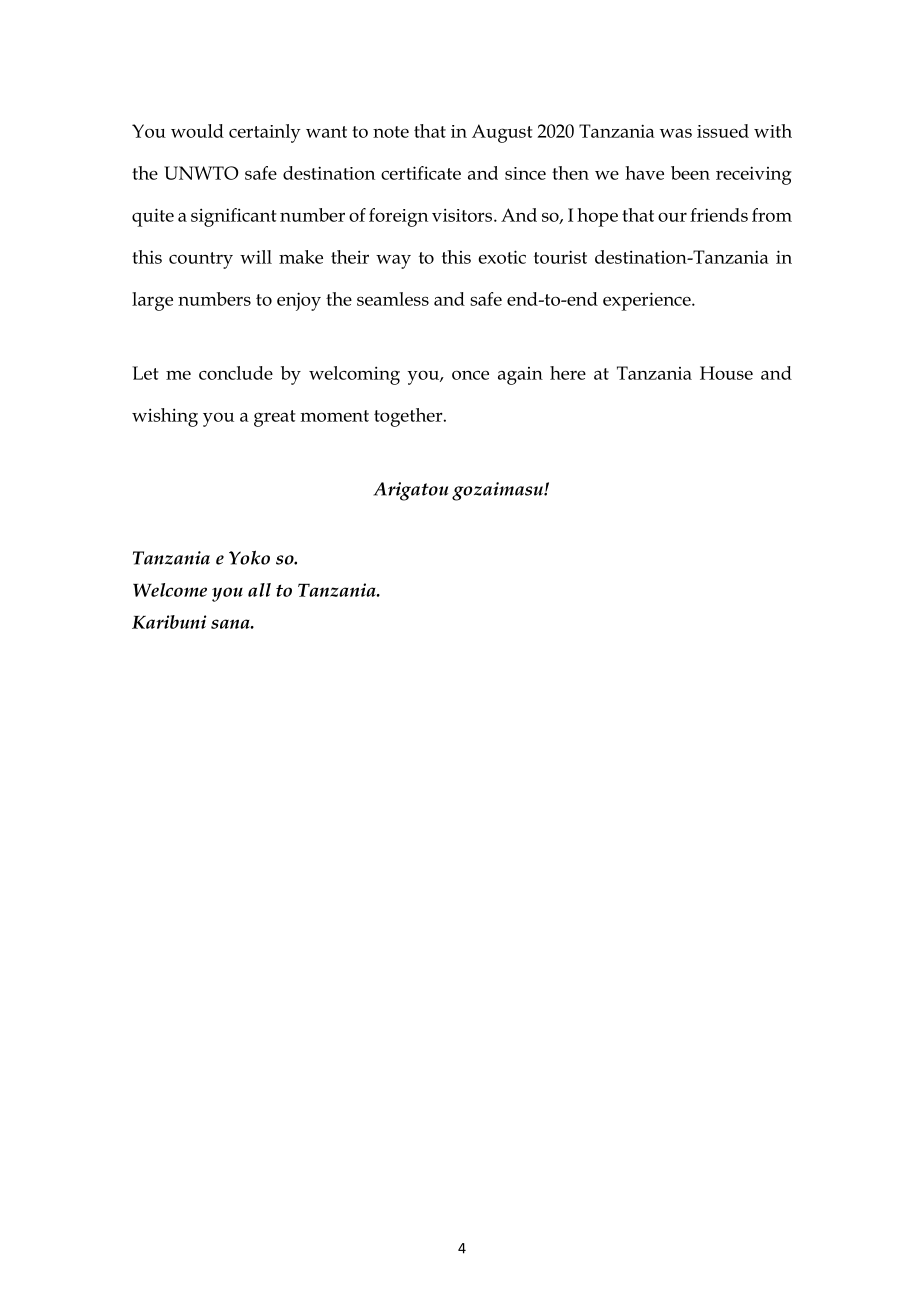 The image size is (924, 1308). Describe the element at coordinates (275, 418) in the screenshot. I see `great` at that location.
